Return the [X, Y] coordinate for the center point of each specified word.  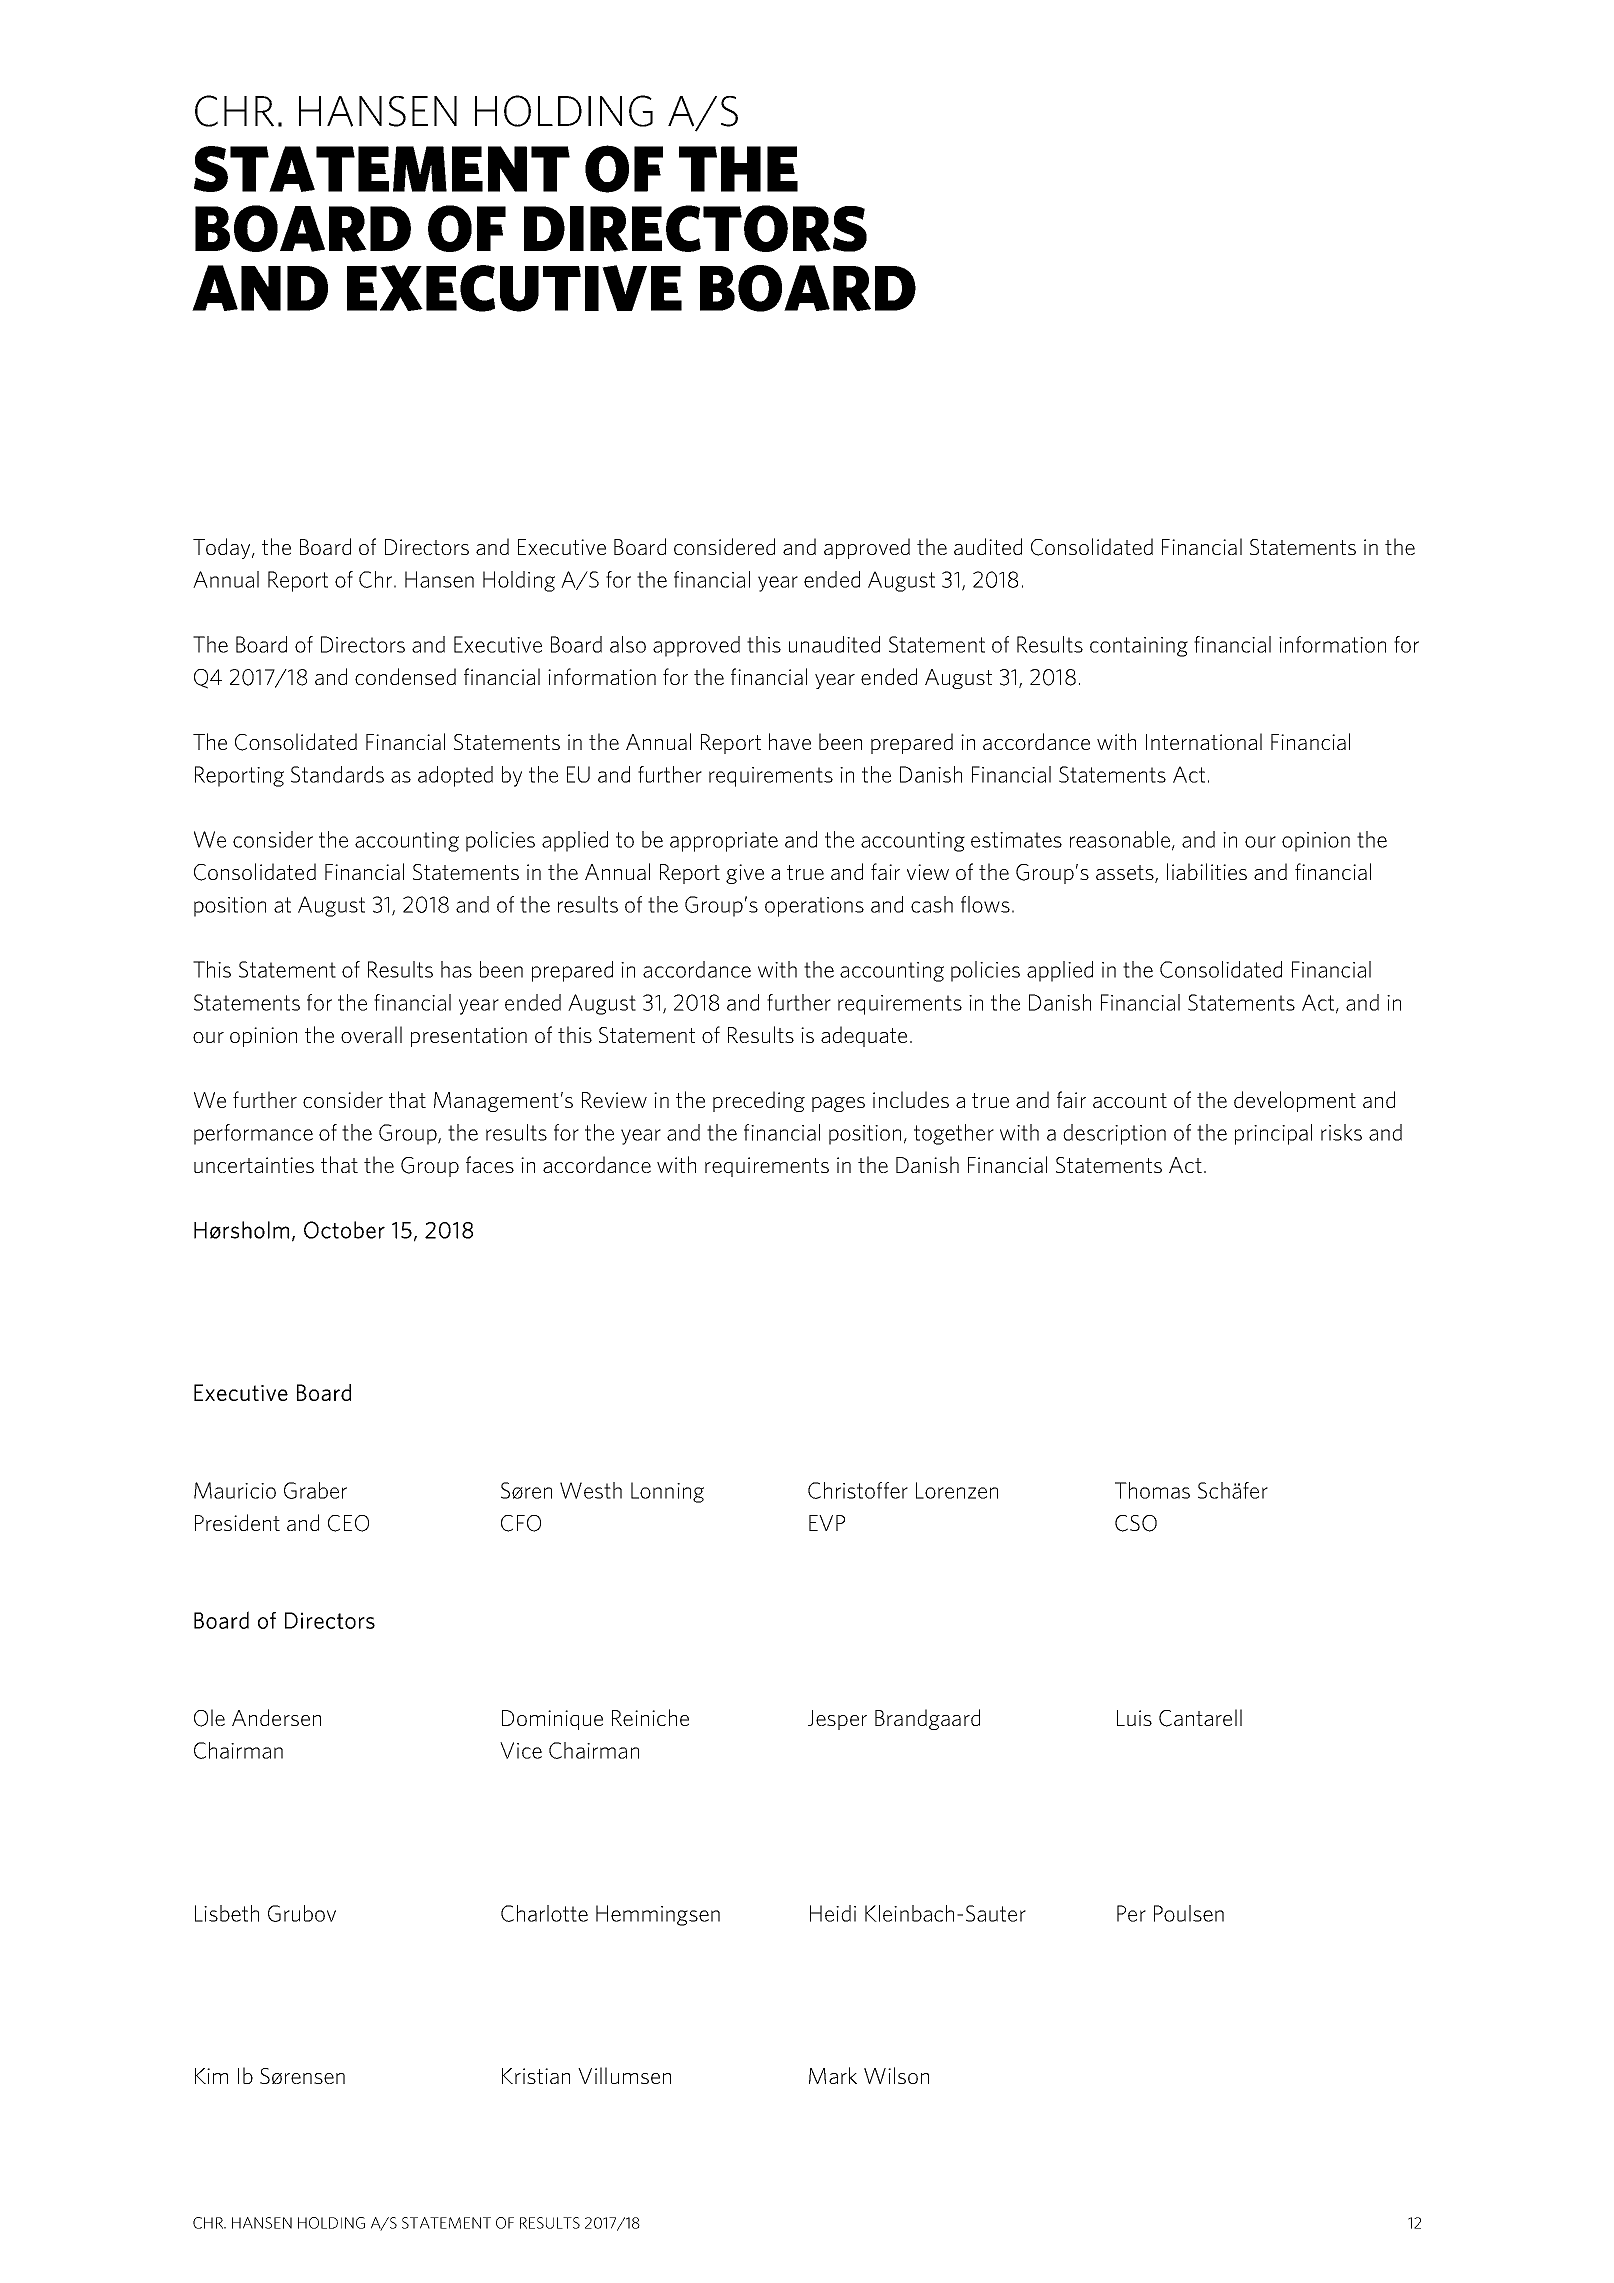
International [1204, 741]
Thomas [1152, 1490]
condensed [405, 676]
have [790, 741]
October [344, 1230]
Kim [211, 2076]
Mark [833, 2075]
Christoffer [858, 1490]
